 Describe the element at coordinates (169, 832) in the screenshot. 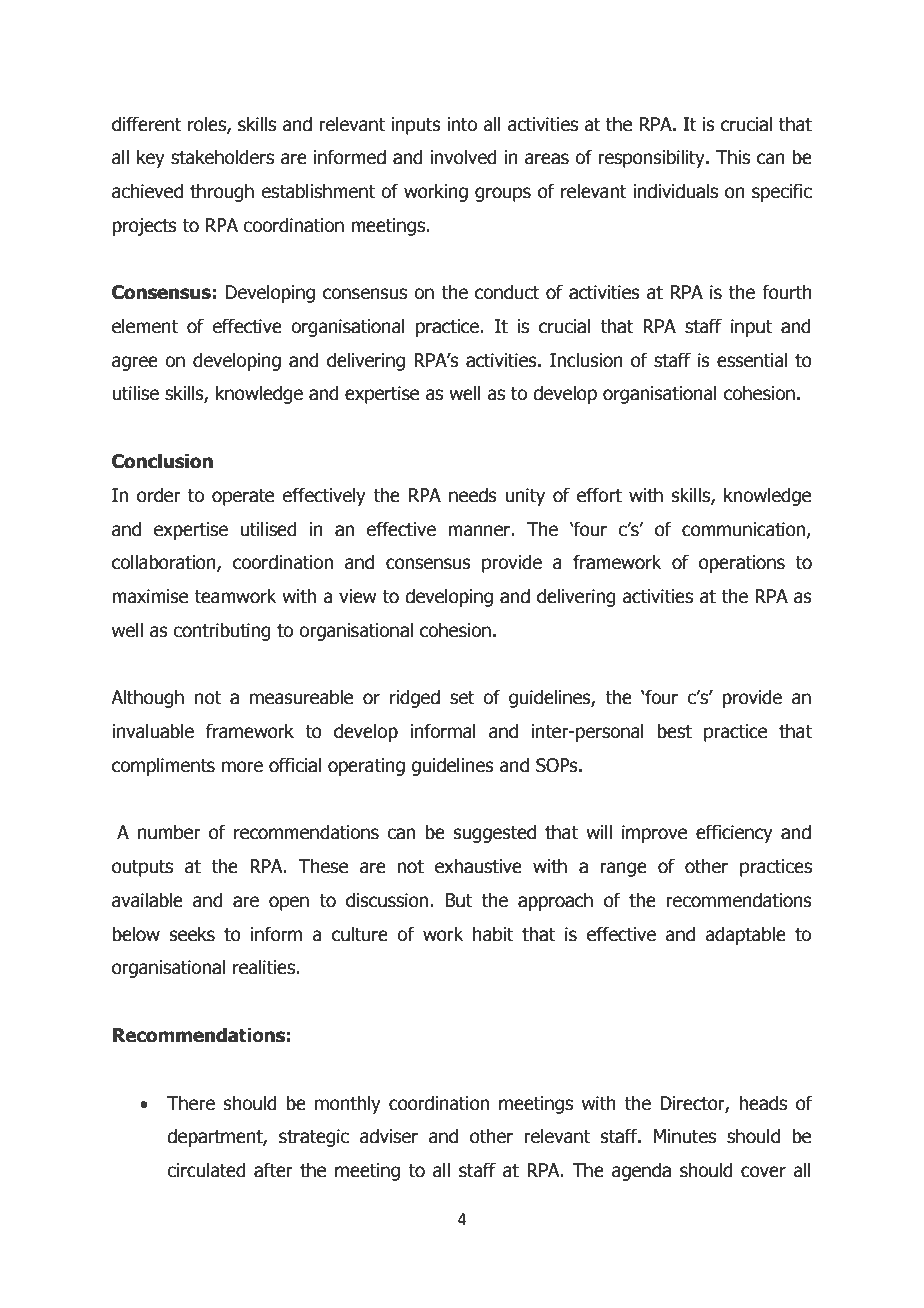

I see `number` at that location.
